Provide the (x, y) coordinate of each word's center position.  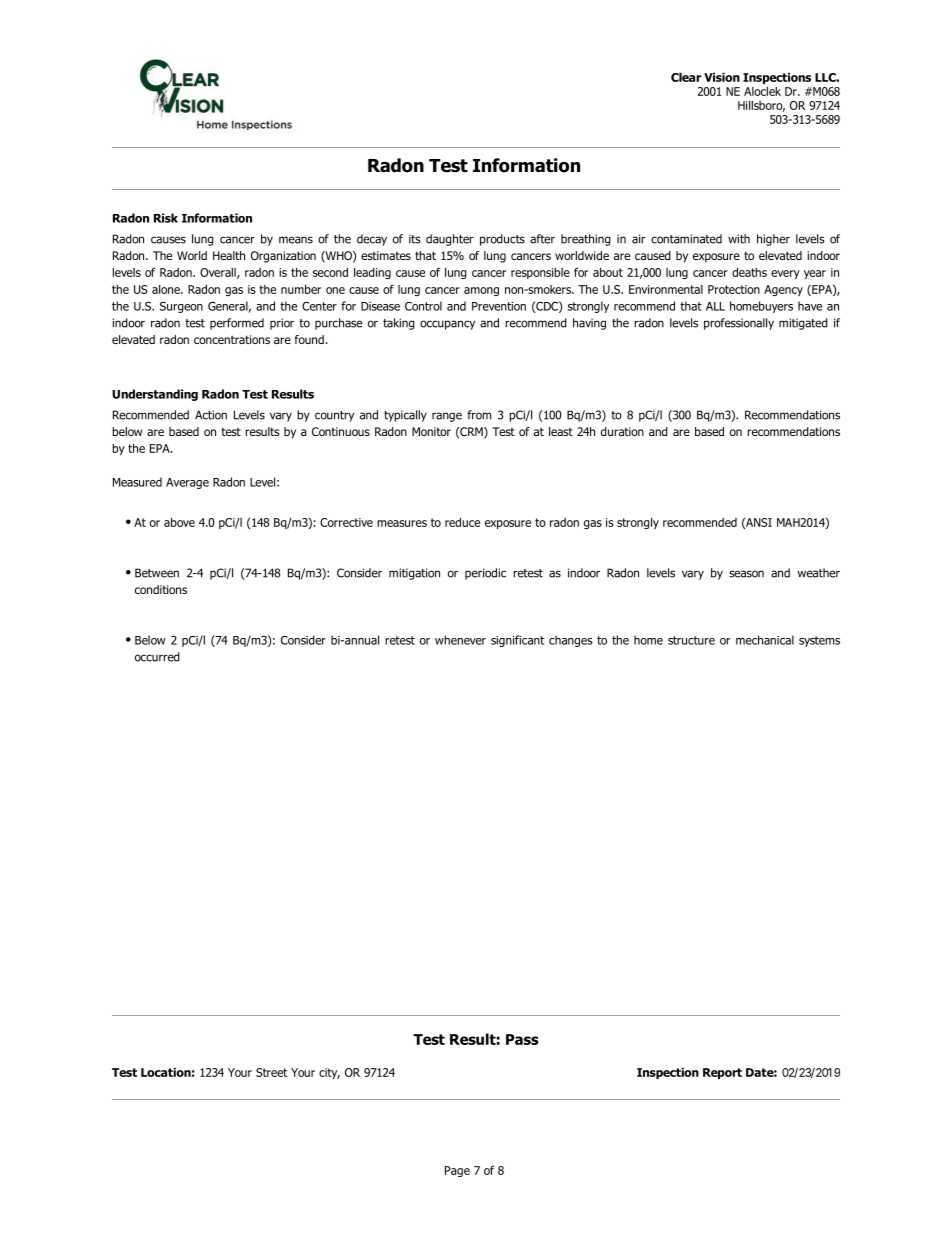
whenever (460, 640)
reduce (462, 522)
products (502, 240)
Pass (522, 1039)
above (179, 522)
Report (722, 1073)
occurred (157, 657)
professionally (739, 324)
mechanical (765, 640)
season (746, 574)
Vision (722, 77)
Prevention (499, 306)
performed (237, 324)
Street (271, 1072)
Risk (166, 218)
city (329, 1073)
